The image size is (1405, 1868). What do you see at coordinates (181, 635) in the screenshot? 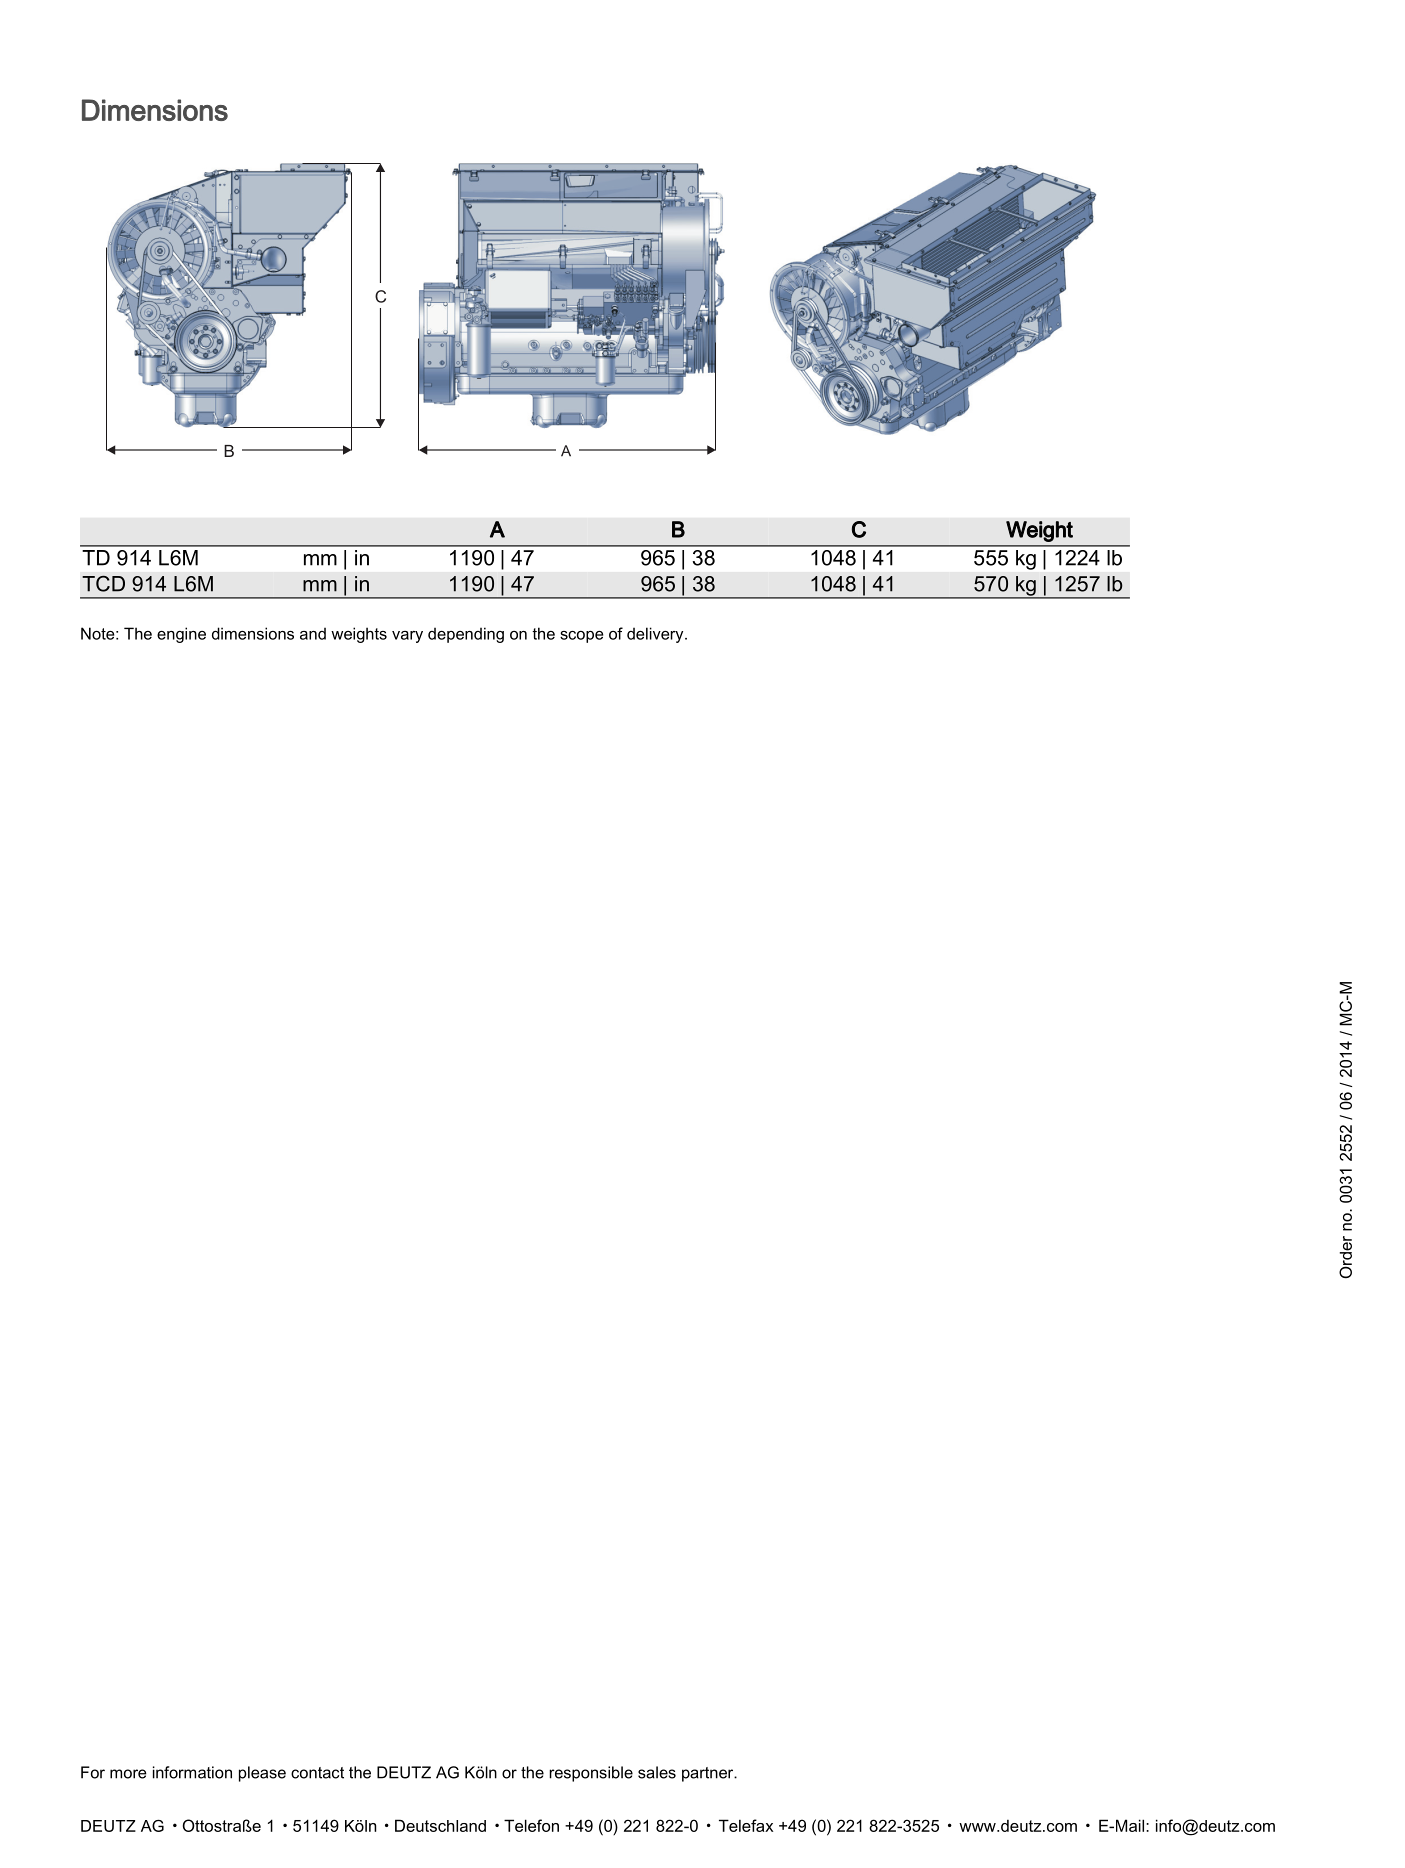
I see `engine` at bounding box center [181, 635].
